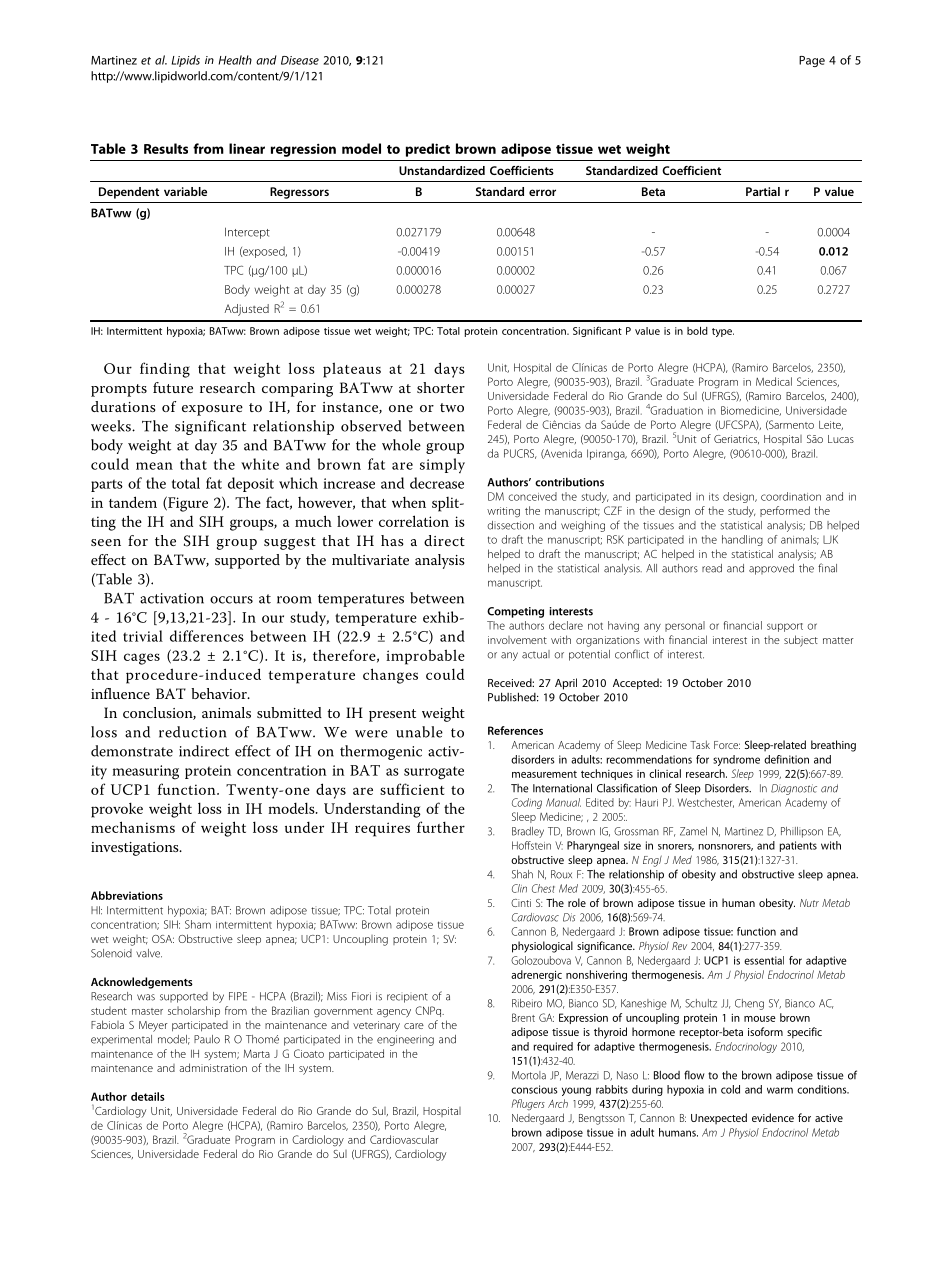 The height and width of the screenshot is (1270, 952). I want to click on administration, so click(213, 1067).
